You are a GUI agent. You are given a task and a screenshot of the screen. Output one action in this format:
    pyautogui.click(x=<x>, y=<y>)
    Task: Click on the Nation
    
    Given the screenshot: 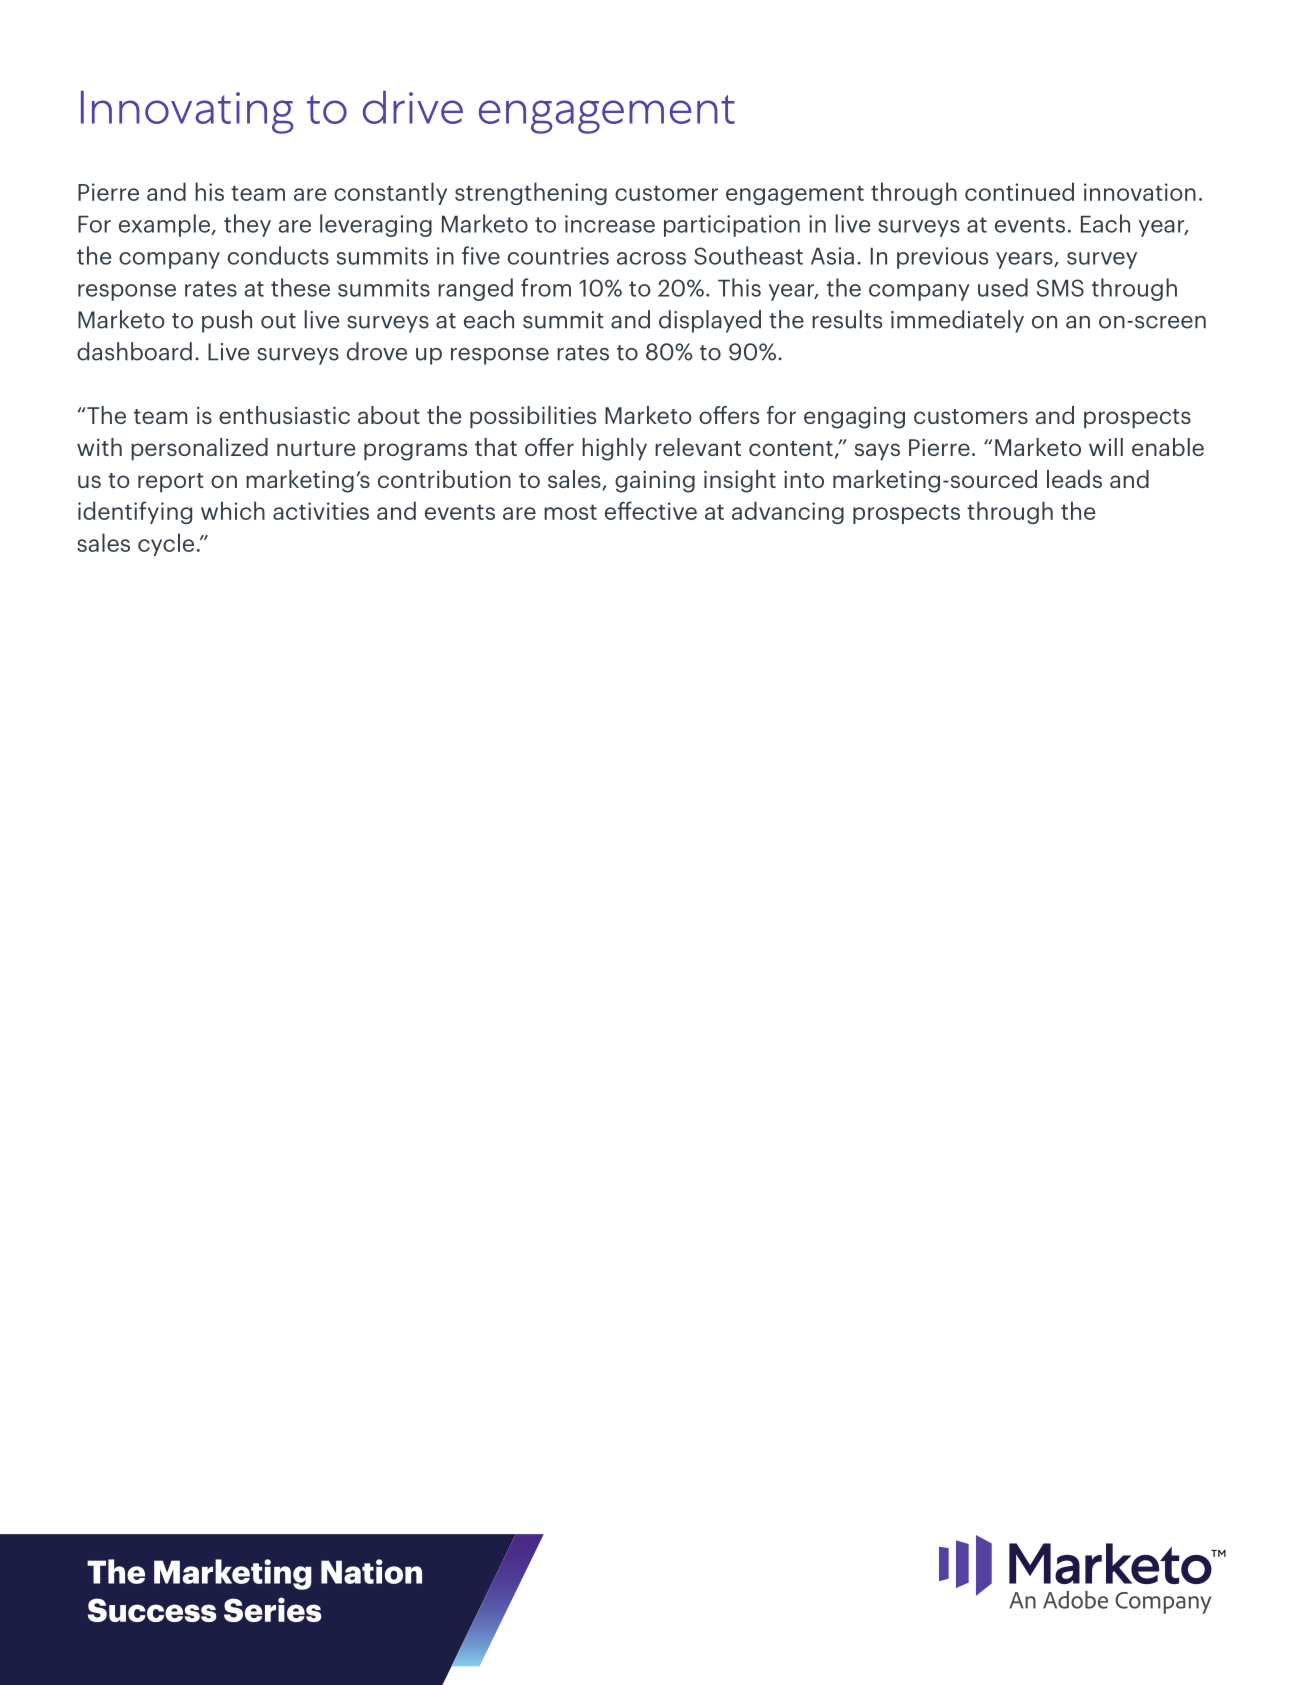 What is the action you would take?
    pyautogui.click(x=371, y=1571)
